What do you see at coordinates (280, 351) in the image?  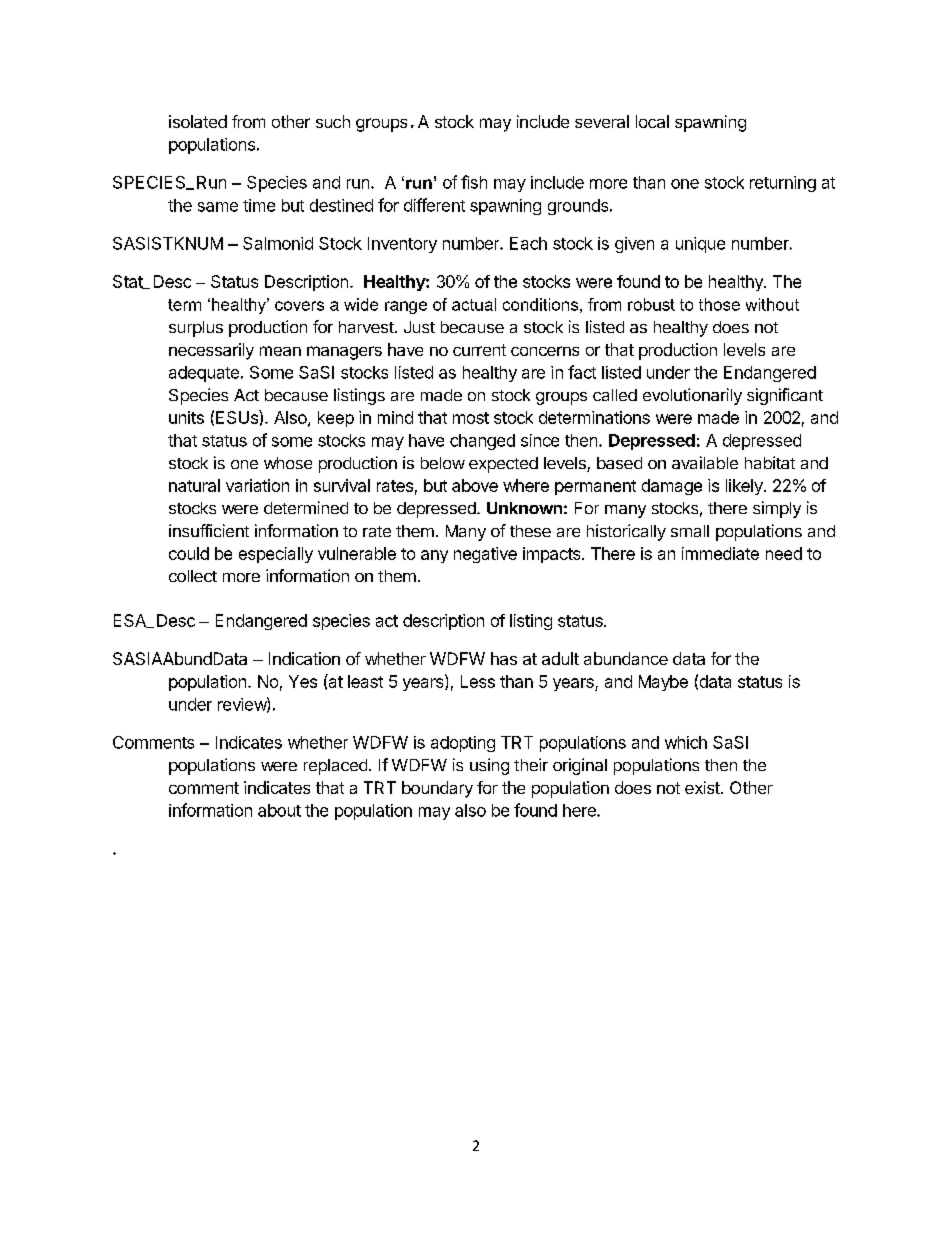 I see `mean` at bounding box center [280, 351].
